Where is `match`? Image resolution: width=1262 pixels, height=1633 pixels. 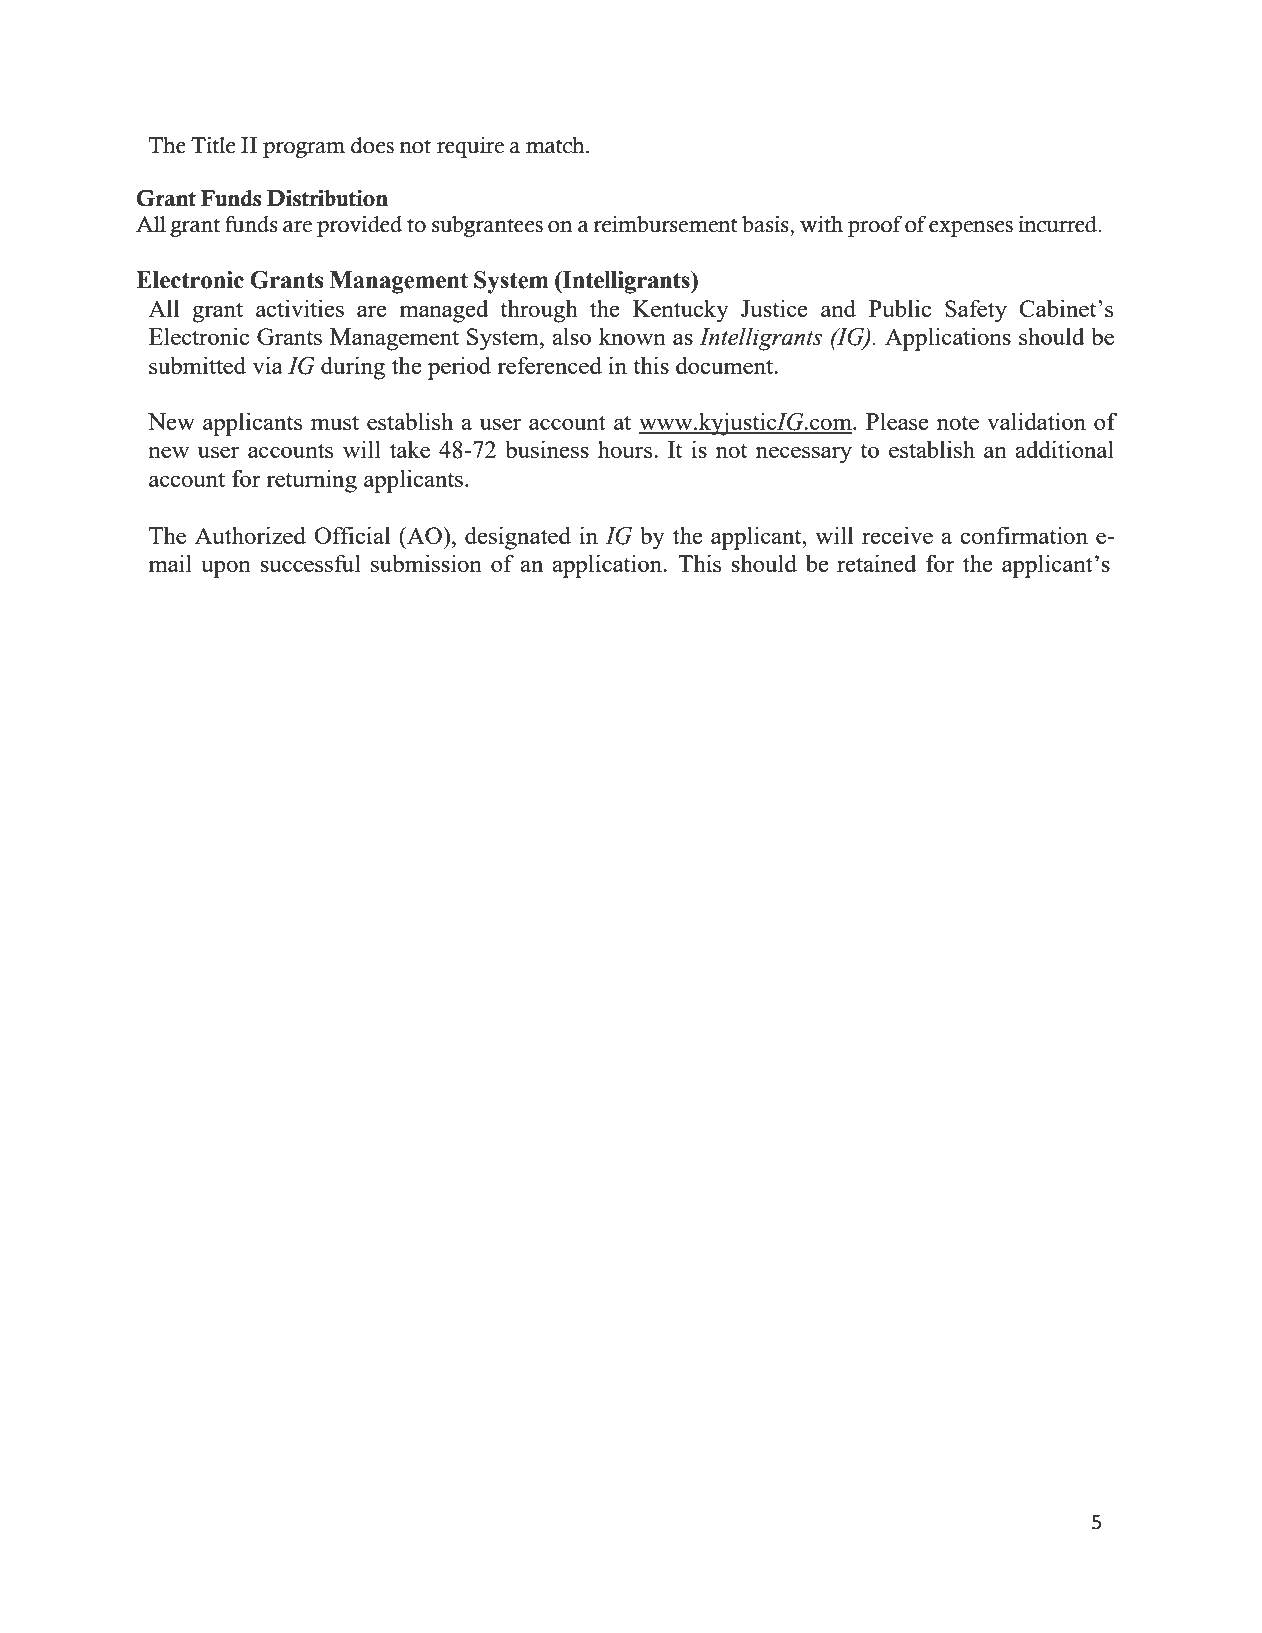 match is located at coordinates (556, 145).
